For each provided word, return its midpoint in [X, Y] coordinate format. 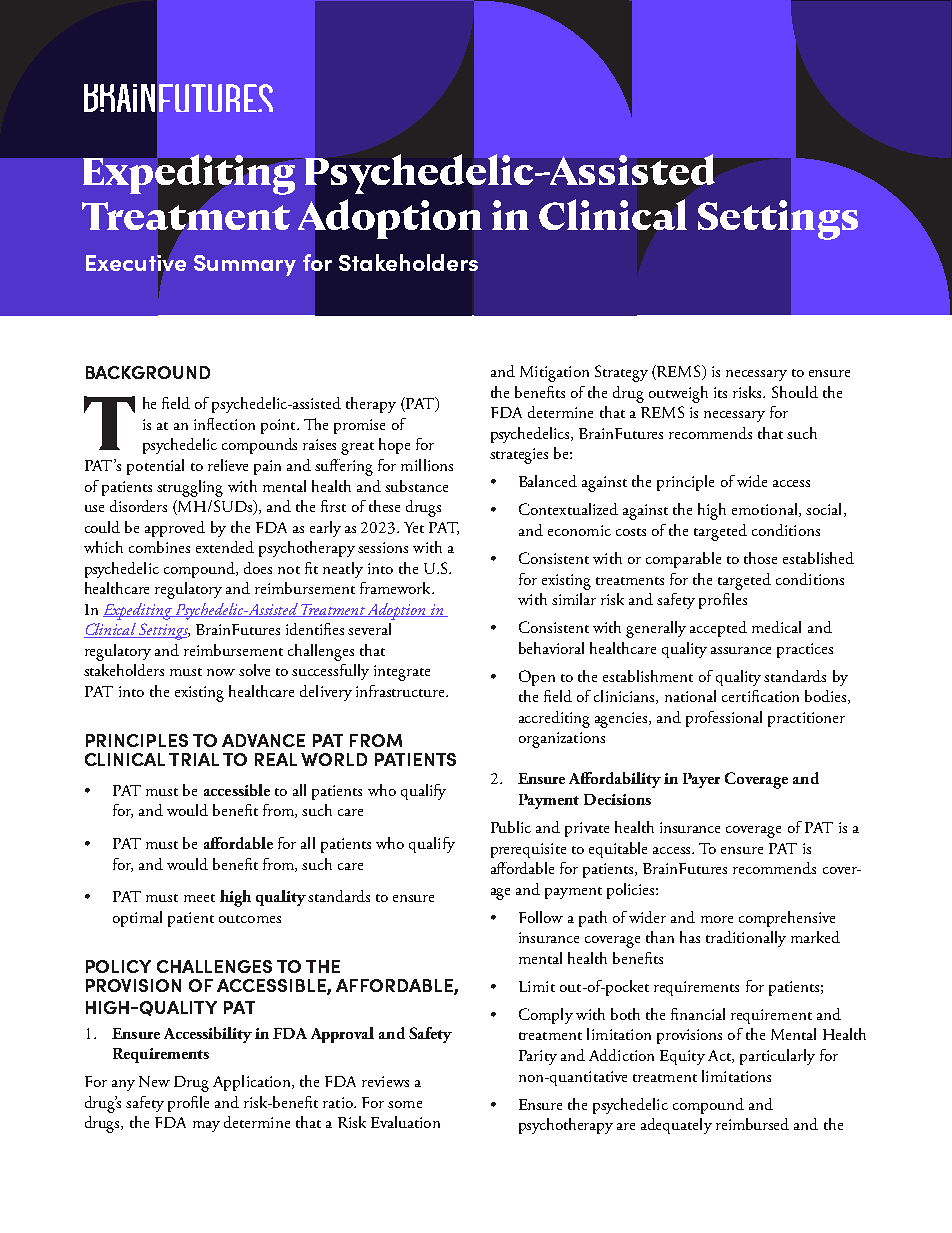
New [154, 1081]
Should [795, 392]
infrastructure [401, 691]
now [221, 672]
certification [760, 696]
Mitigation [554, 374]
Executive [136, 263]
